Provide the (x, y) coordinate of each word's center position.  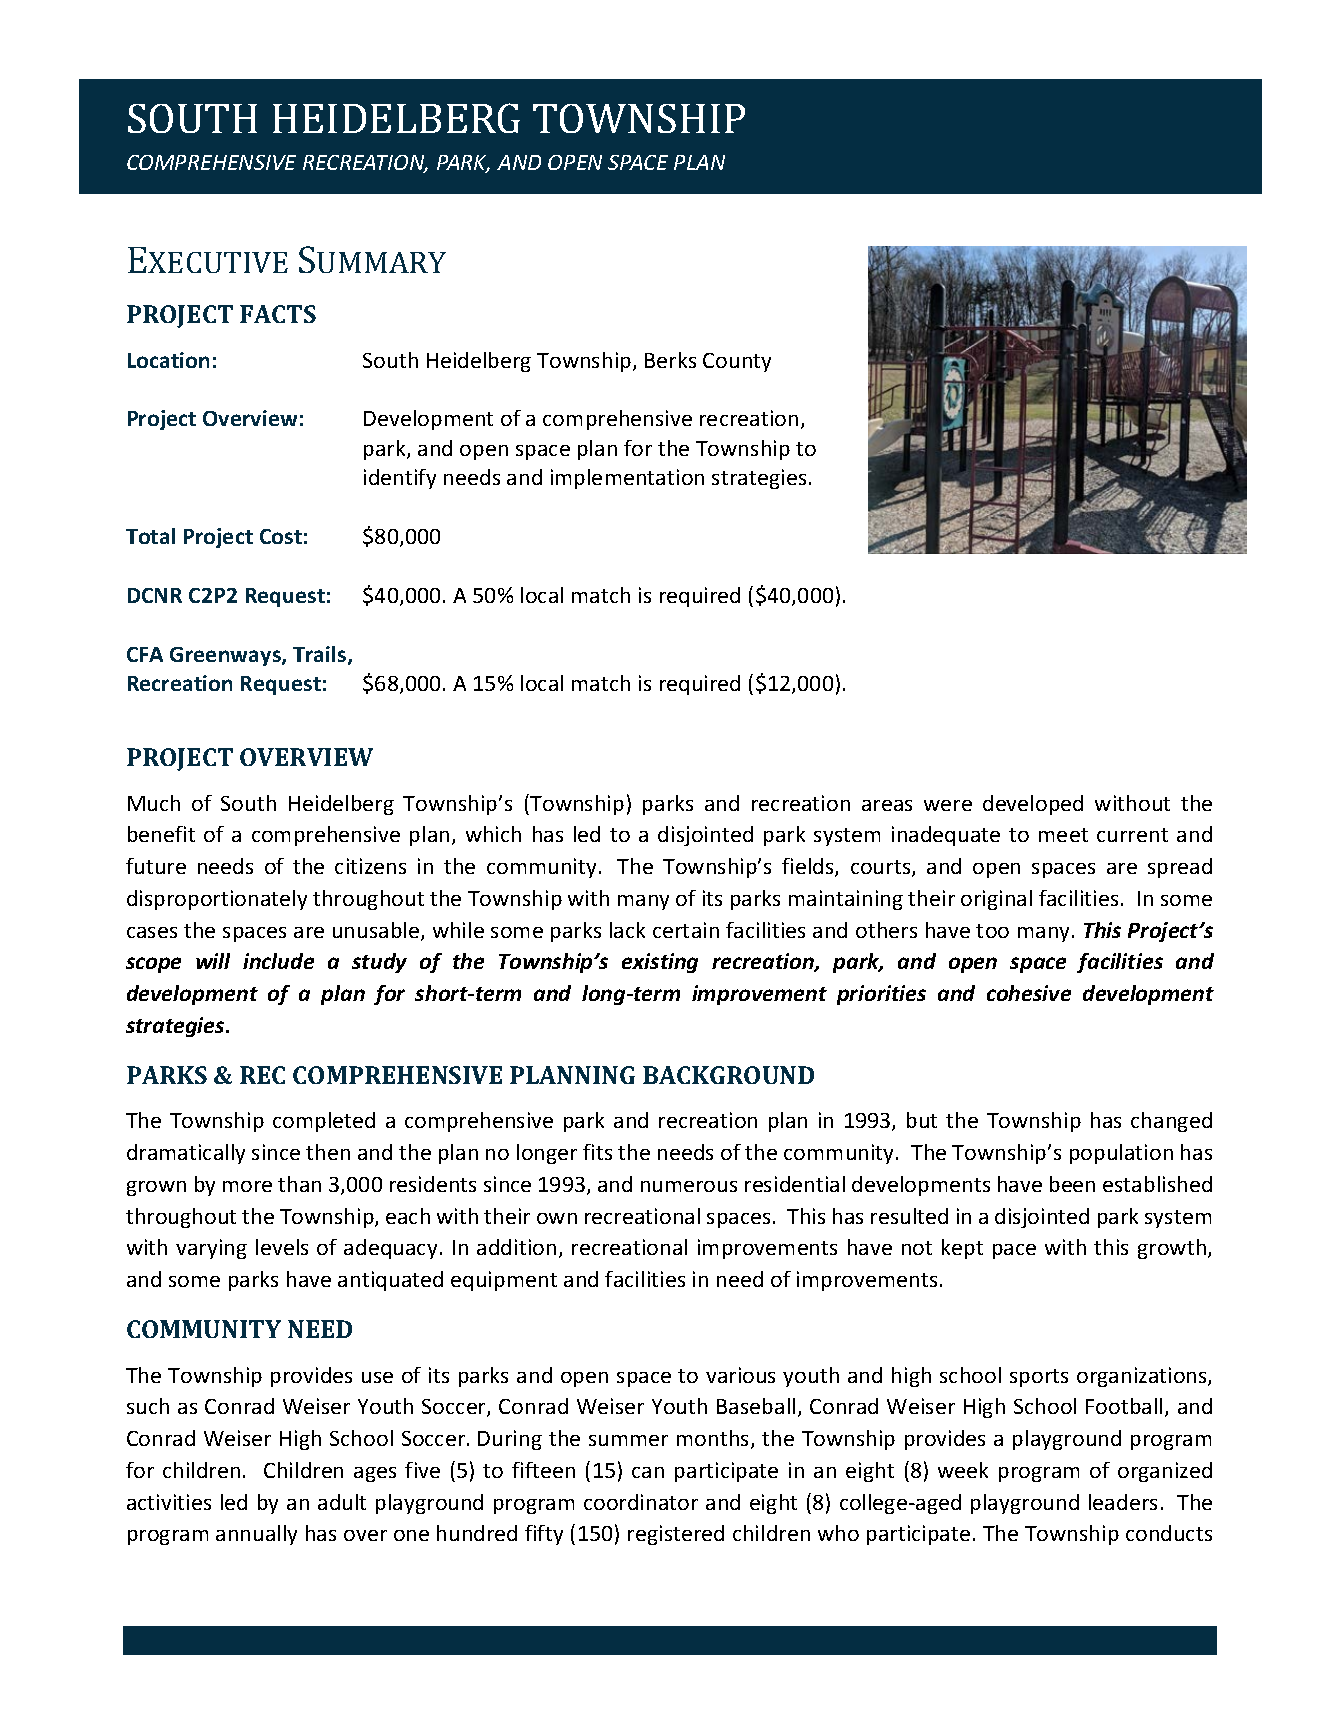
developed (1033, 805)
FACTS (278, 314)
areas (887, 805)
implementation (627, 479)
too (992, 931)
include (278, 961)
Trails (321, 655)
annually (256, 1535)
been (1072, 1184)
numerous (689, 1186)
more (247, 1186)
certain (686, 930)
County (737, 362)
